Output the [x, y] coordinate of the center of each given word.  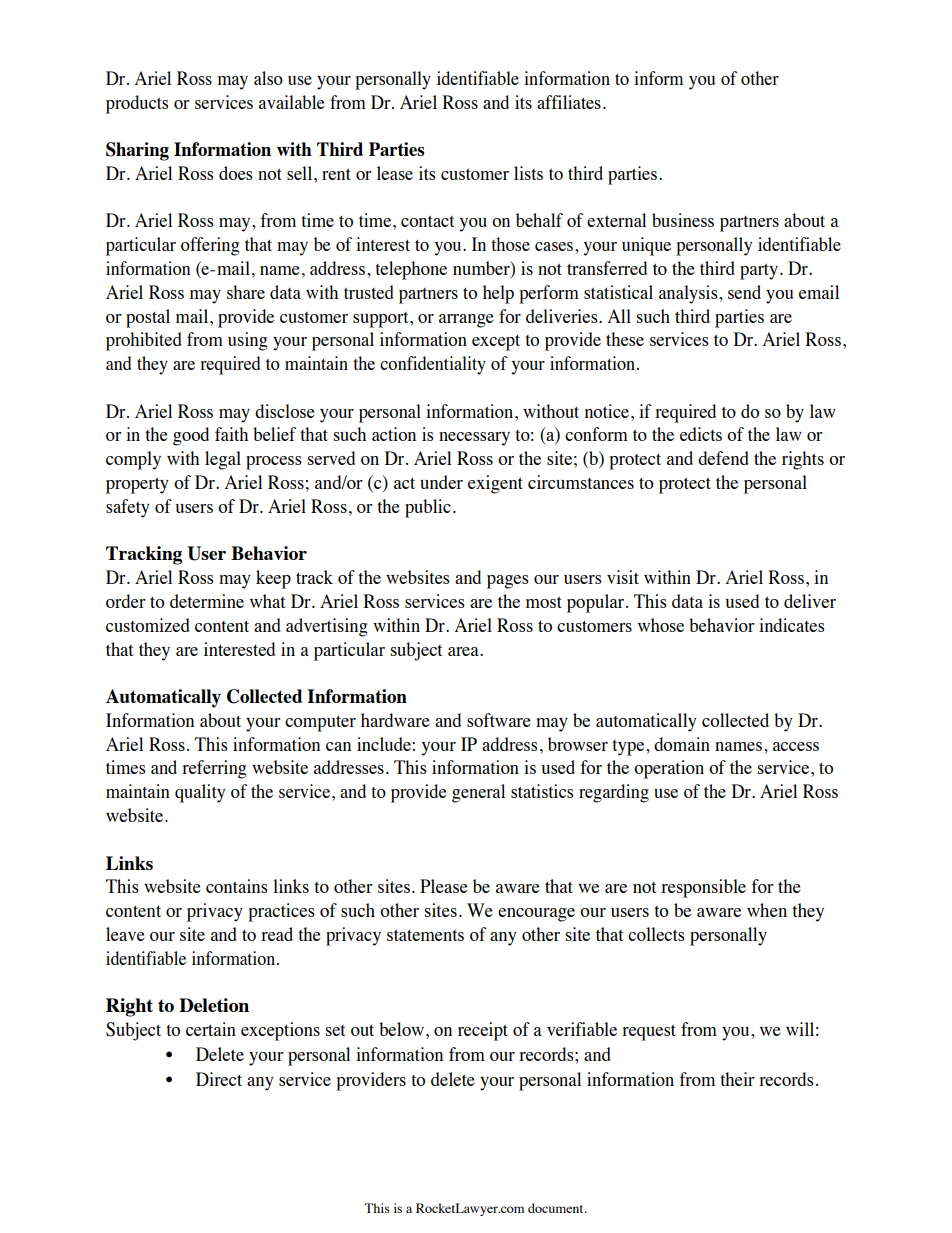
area [464, 651]
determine [207, 601]
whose [661, 625]
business [683, 220]
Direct [219, 1079]
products [137, 104]
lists [528, 173]
